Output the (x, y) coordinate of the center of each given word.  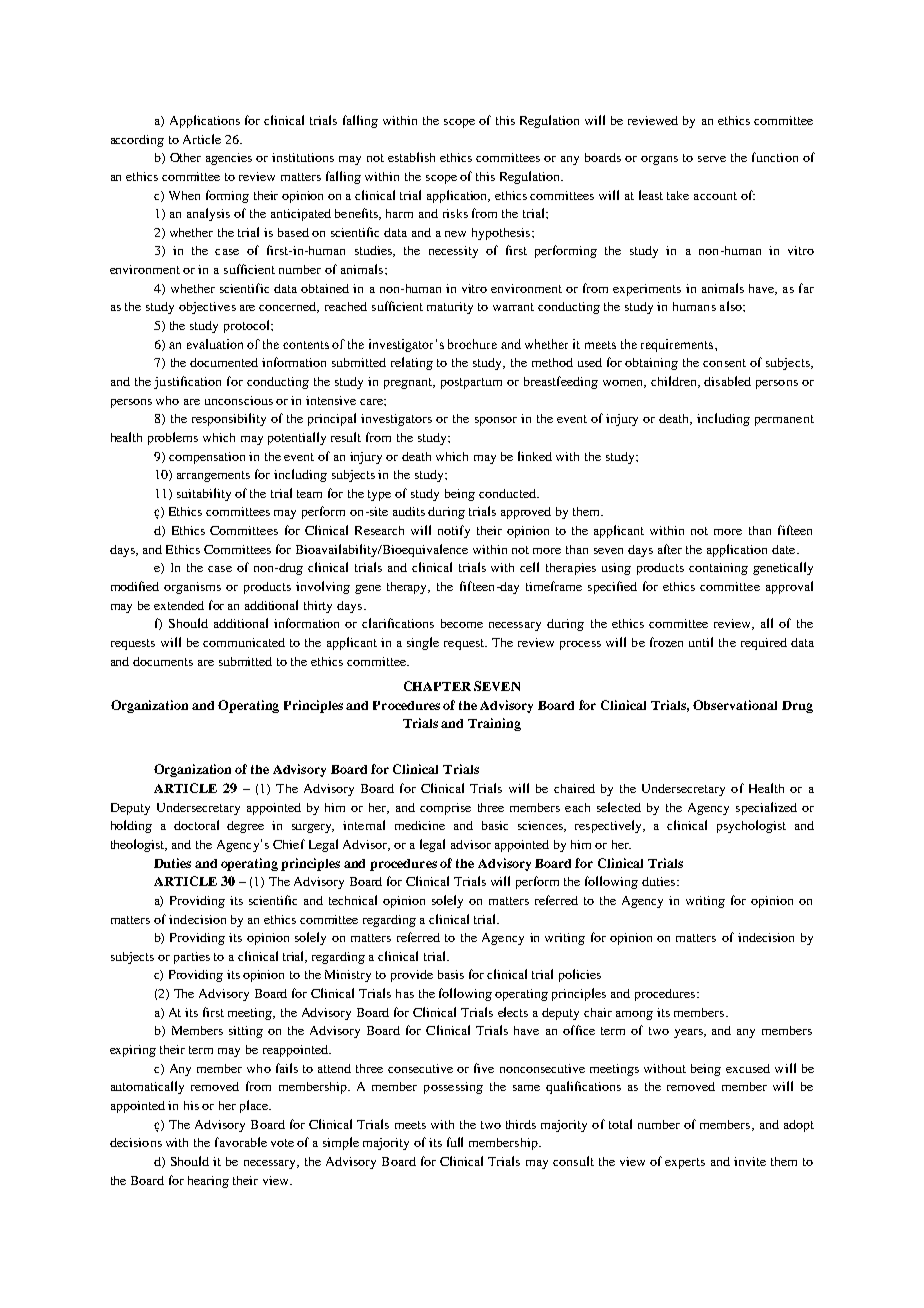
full (455, 1142)
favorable (241, 1142)
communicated (244, 642)
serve (712, 159)
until (701, 642)
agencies (229, 159)
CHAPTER (437, 686)
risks (455, 213)
